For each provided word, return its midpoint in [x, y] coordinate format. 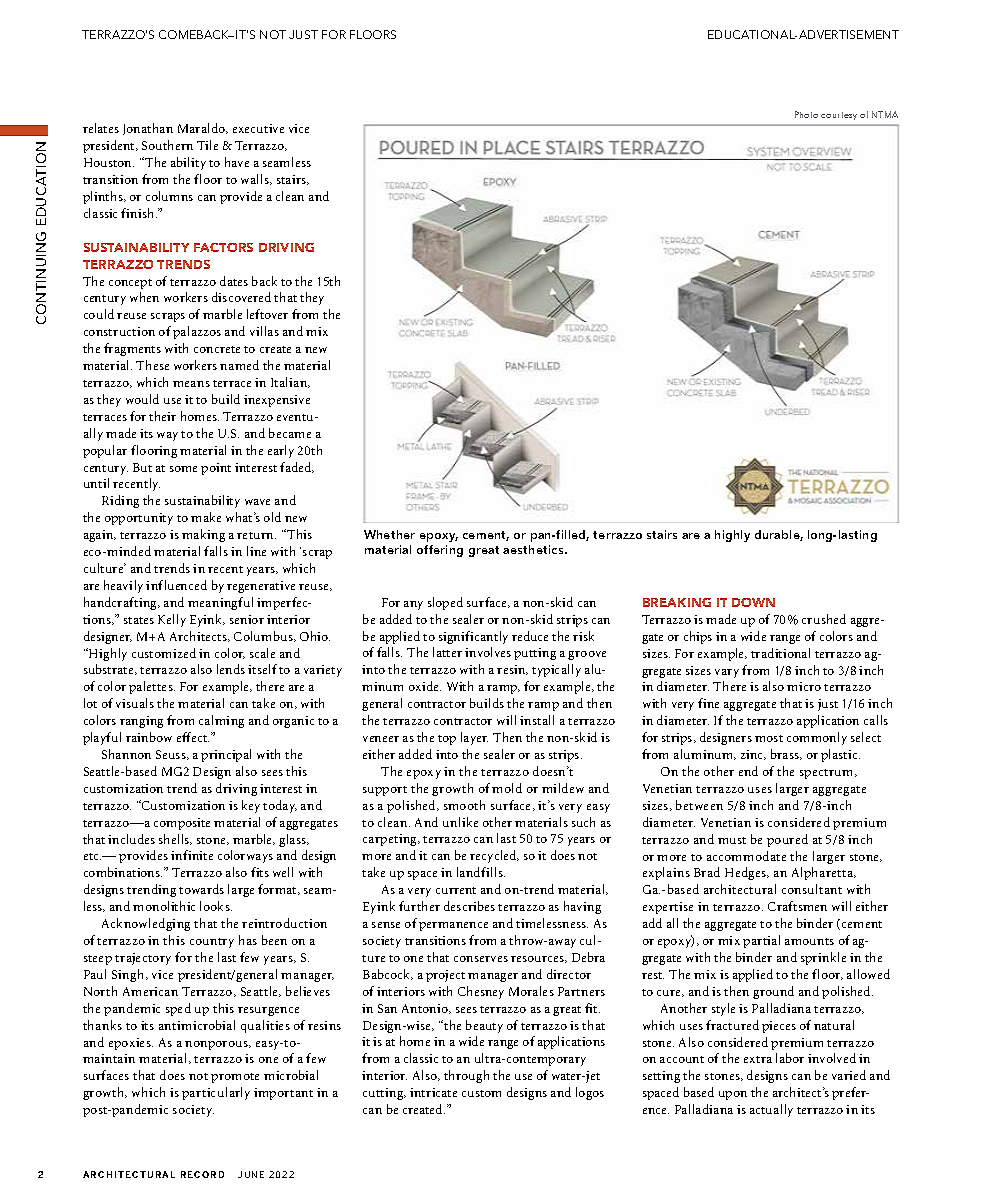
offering [440, 551]
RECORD [202, 1174]
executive [258, 128]
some [183, 469]
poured [787, 840]
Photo [806, 114]
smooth [464, 805]
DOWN [753, 602]
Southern [167, 145]
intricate [433, 1092]
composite [182, 824]
